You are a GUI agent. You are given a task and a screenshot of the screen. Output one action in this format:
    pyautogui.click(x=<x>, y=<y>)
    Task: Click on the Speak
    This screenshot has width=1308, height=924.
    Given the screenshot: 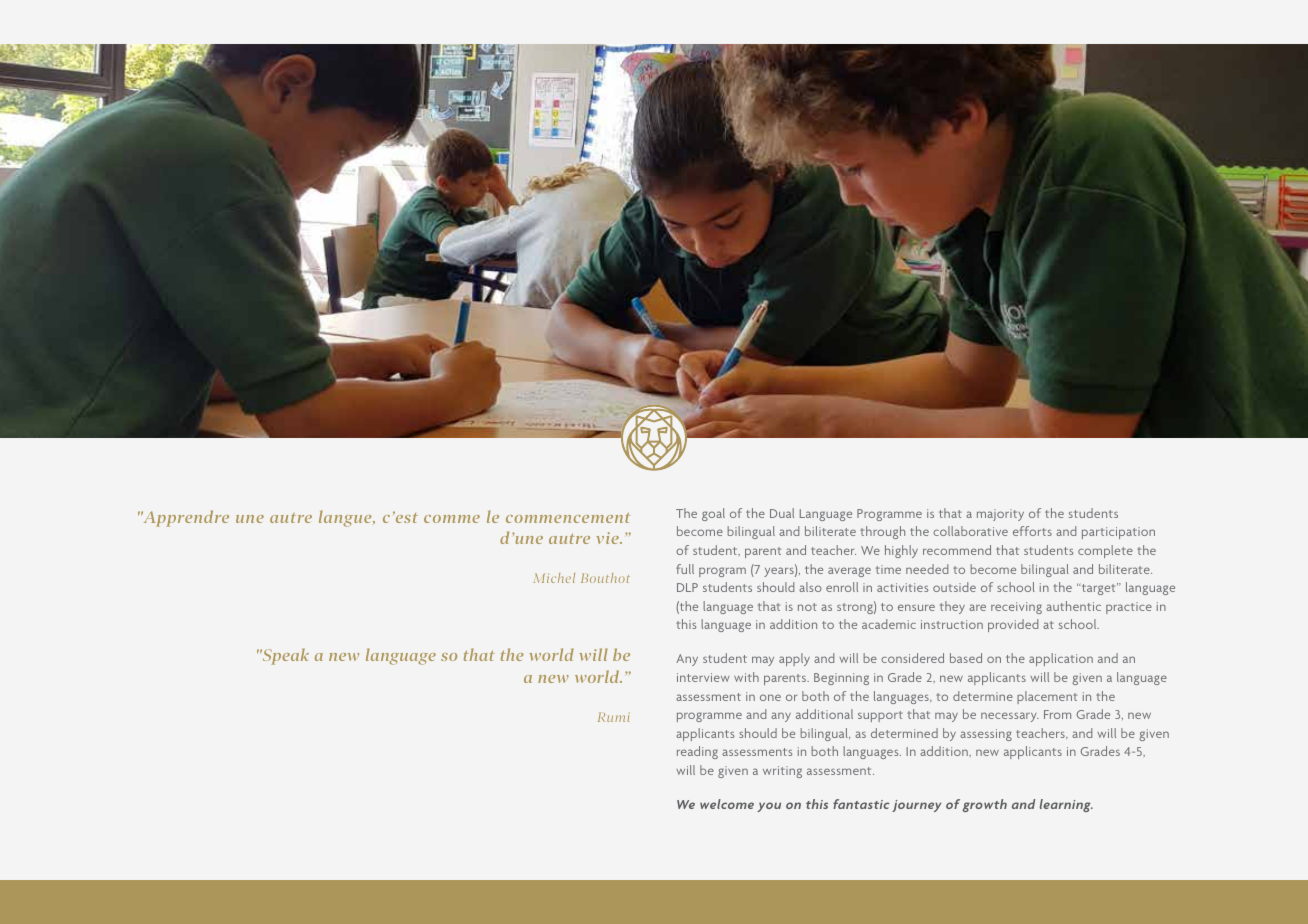 What is the action you would take?
    pyautogui.click(x=285, y=656)
